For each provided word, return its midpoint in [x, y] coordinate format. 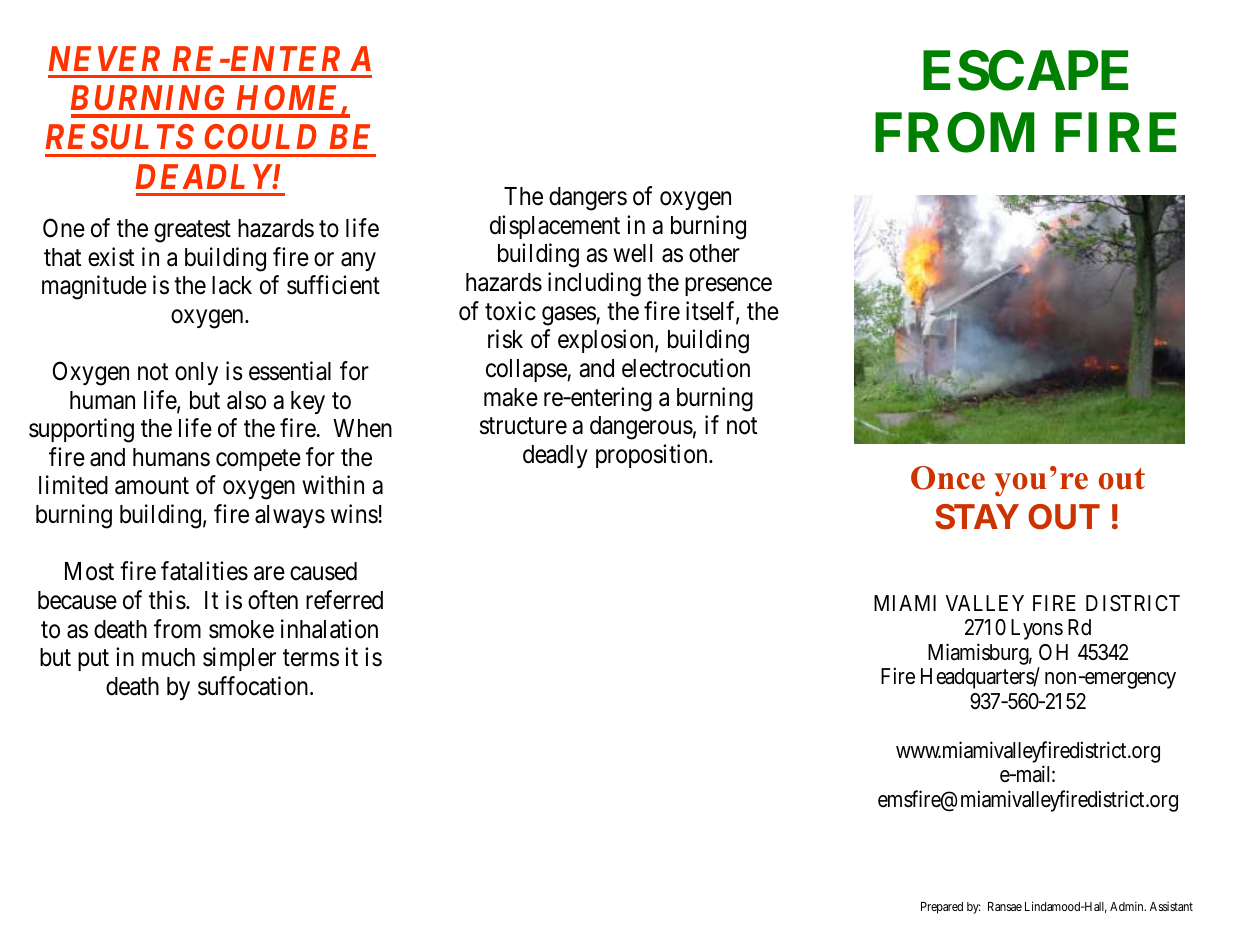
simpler [239, 659]
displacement [555, 227]
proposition [653, 456]
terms [311, 658]
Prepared [942, 908]
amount [152, 486]
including [594, 284]
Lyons [1037, 629]
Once [948, 478]
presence [728, 287]
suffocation [254, 686]
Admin [1128, 906]
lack [232, 285]
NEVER [104, 58]
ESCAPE [1025, 70]
